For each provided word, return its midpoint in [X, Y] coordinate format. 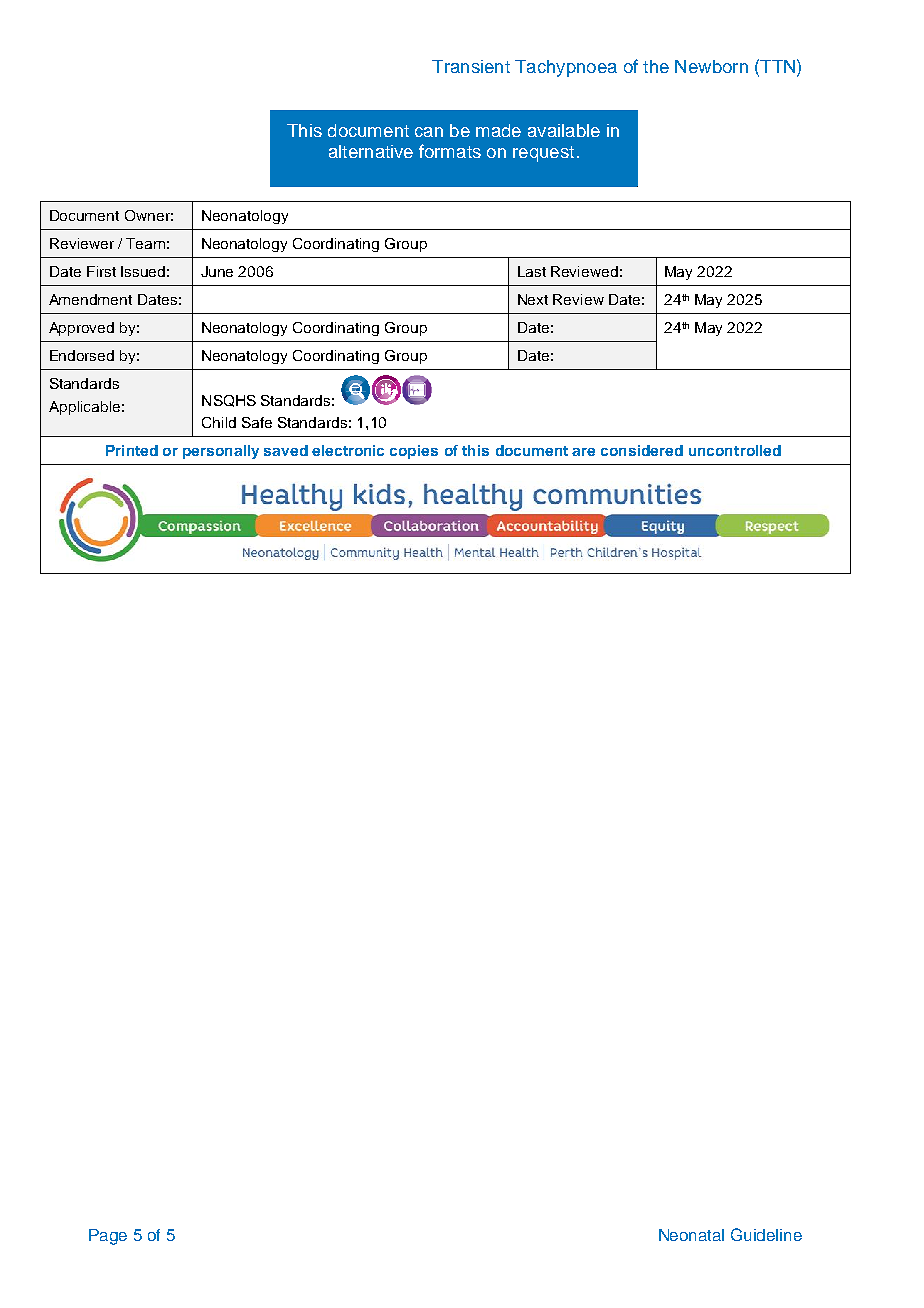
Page [108, 1237]
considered [642, 450]
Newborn [711, 66]
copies [414, 452]
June [217, 271]
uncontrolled [735, 450]
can [429, 132]
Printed [132, 450]
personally [221, 452]
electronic [348, 450]
